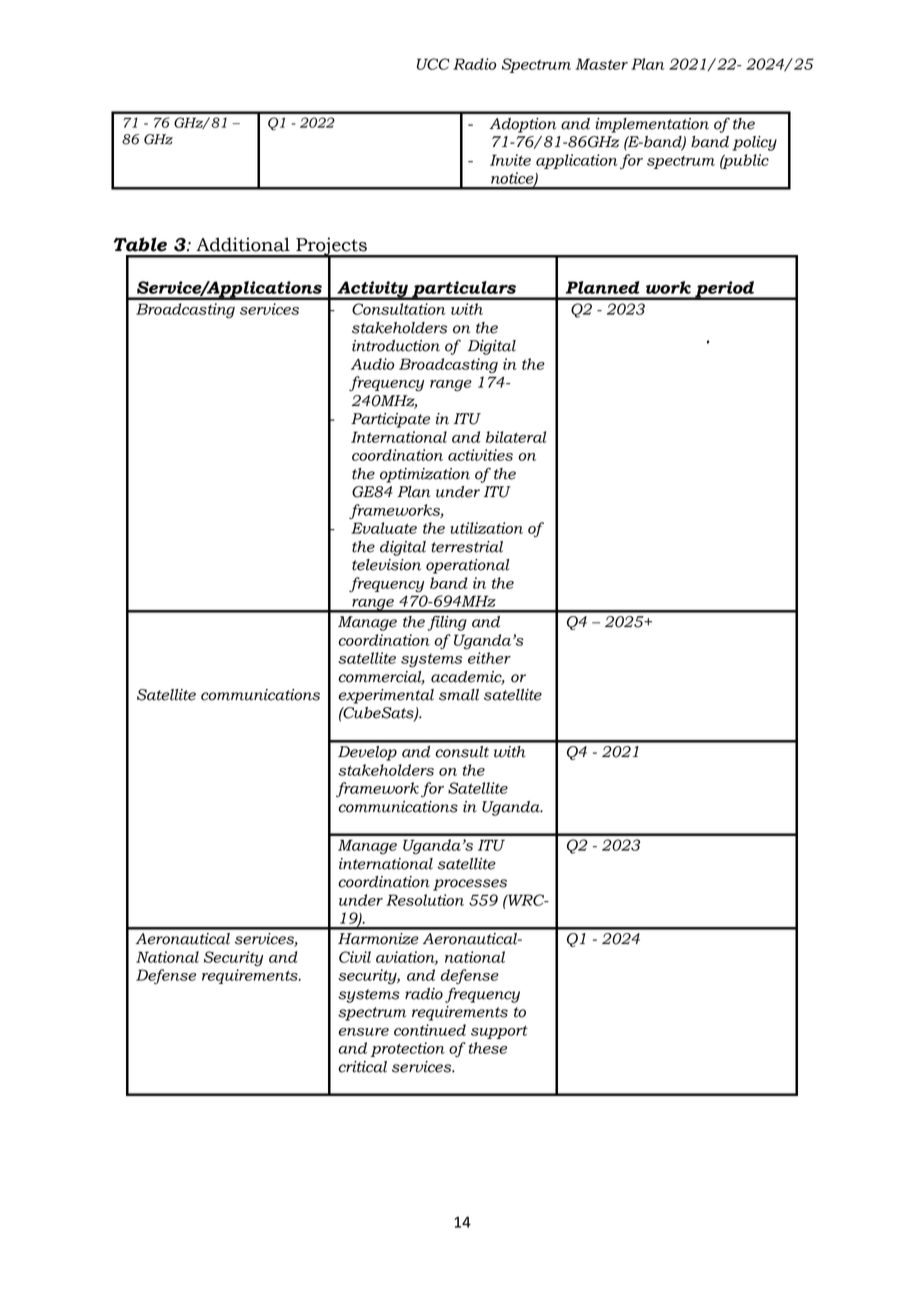 This screenshot has width=924, height=1308. I want to click on Resolution, so click(425, 900).
